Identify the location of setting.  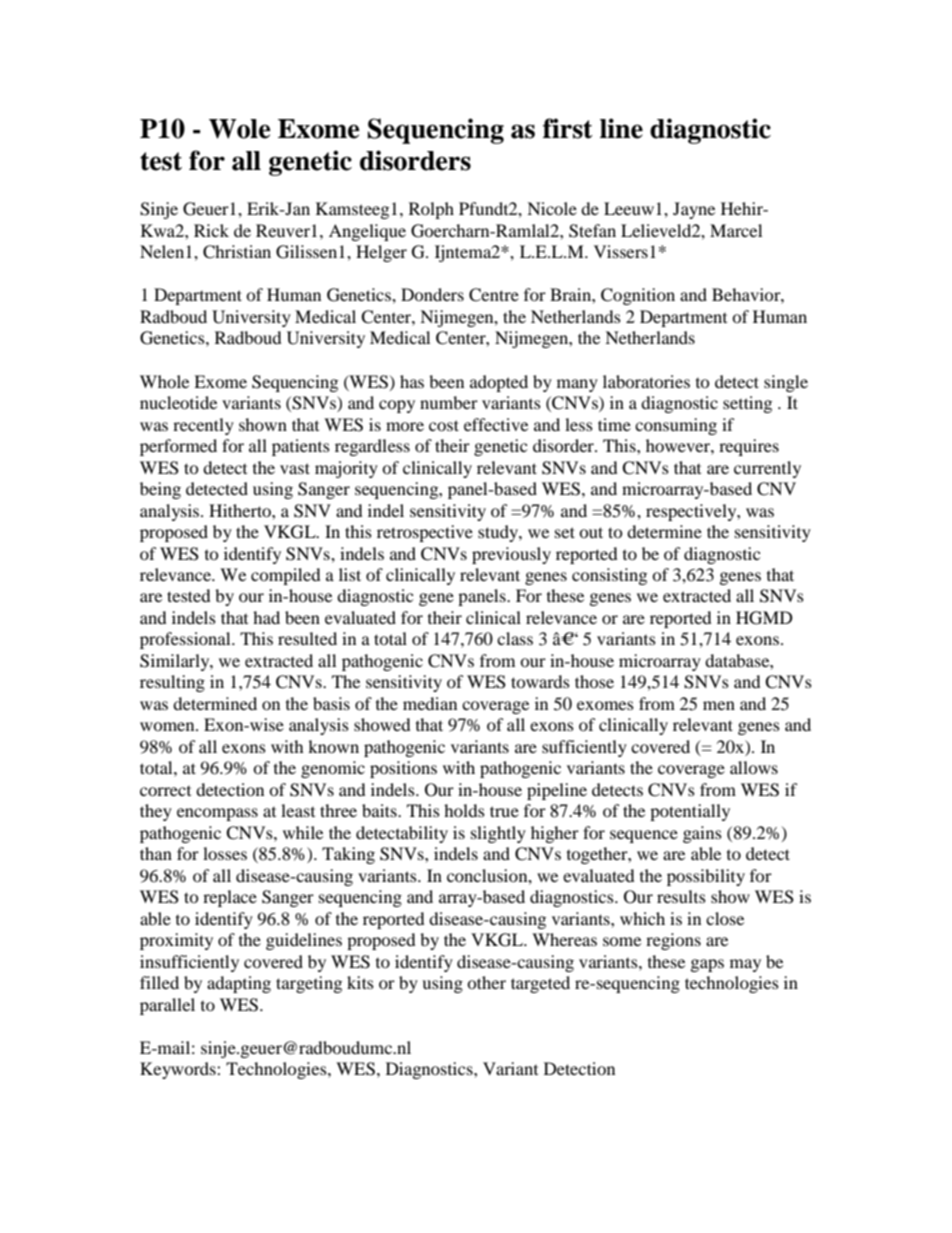
(747, 404).
